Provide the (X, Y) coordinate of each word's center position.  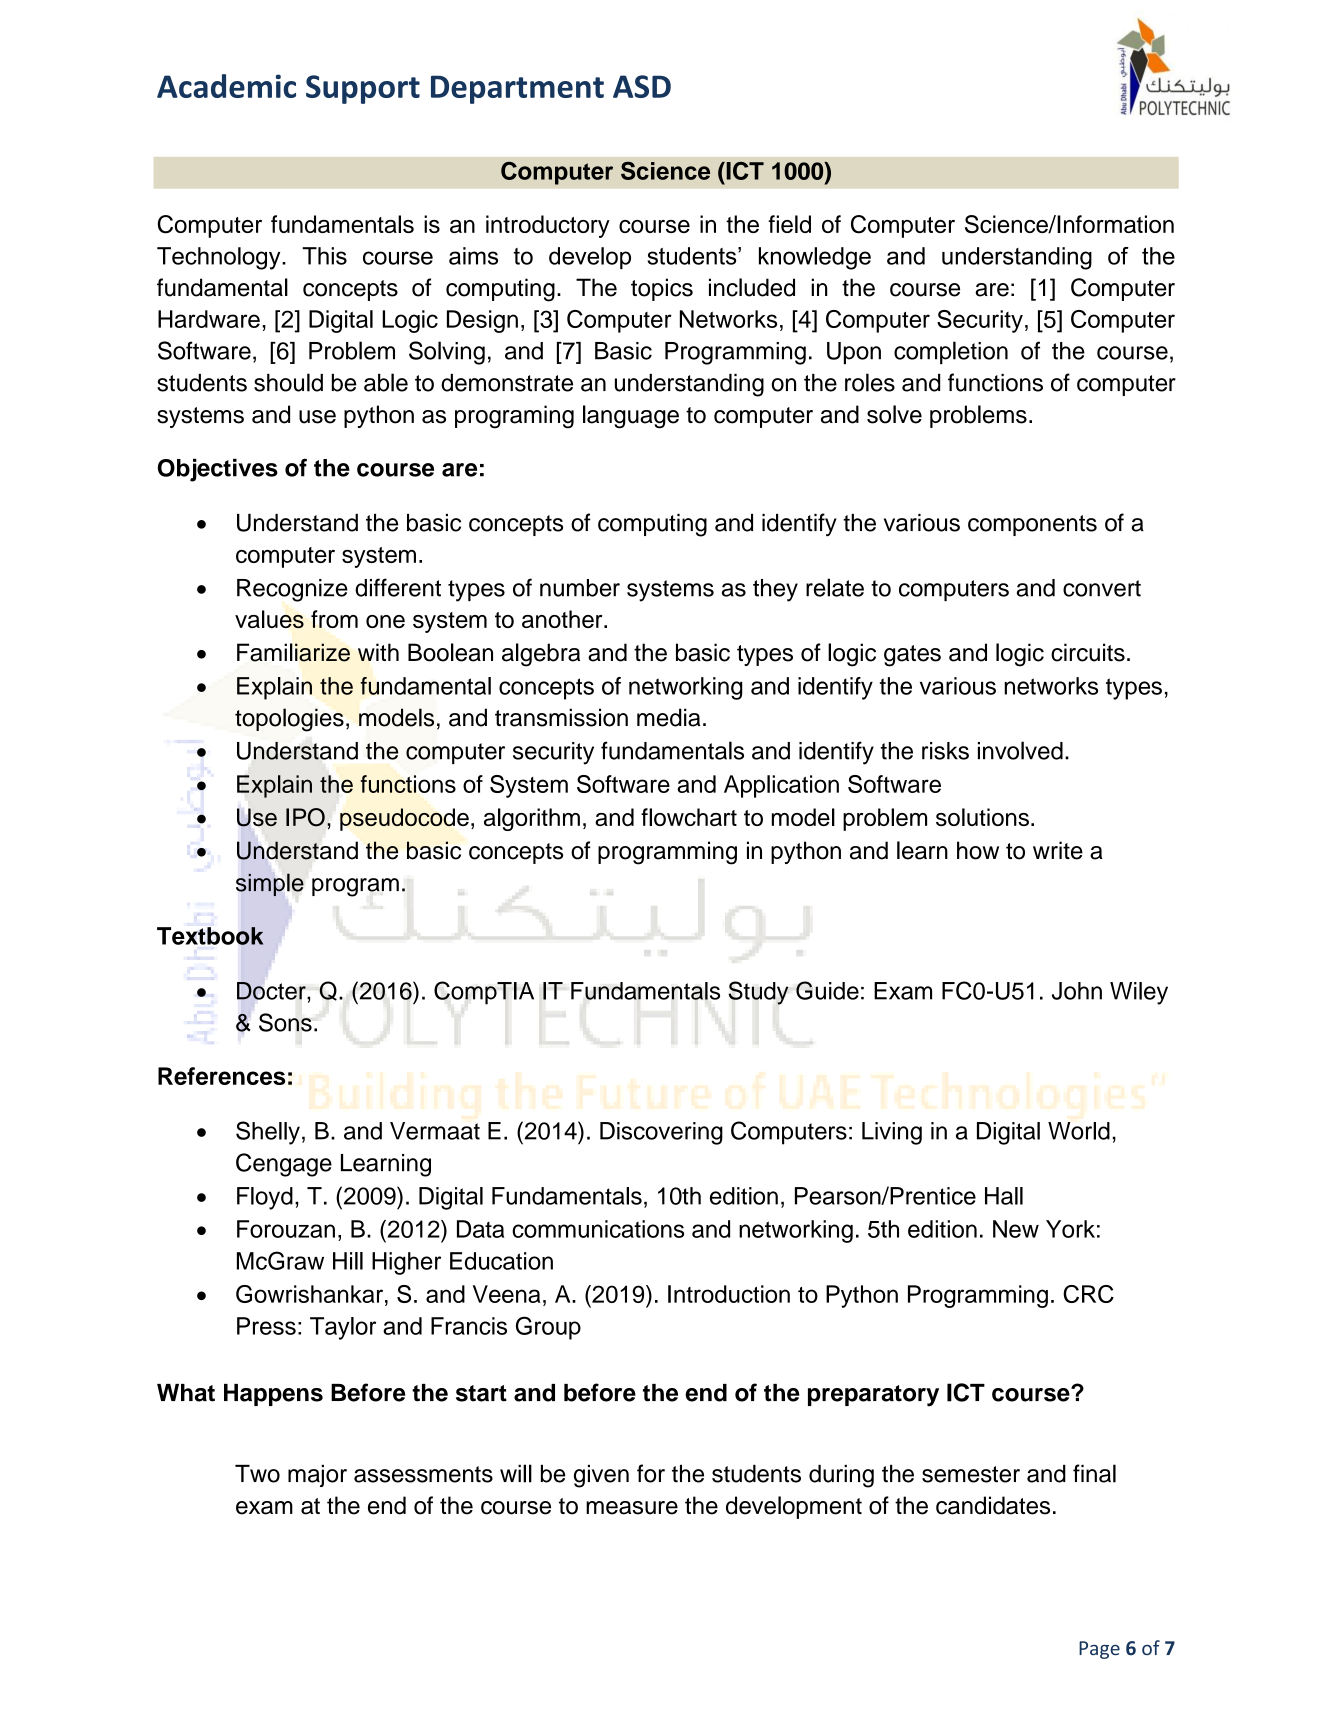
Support (363, 89)
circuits (1088, 652)
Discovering (661, 1133)
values (269, 619)
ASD (642, 86)
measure (632, 1508)
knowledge (815, 258)
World (1079, 1131)
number (580, 588)
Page (1099, 1650)
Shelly (268, 1133)
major (317, 1476)
